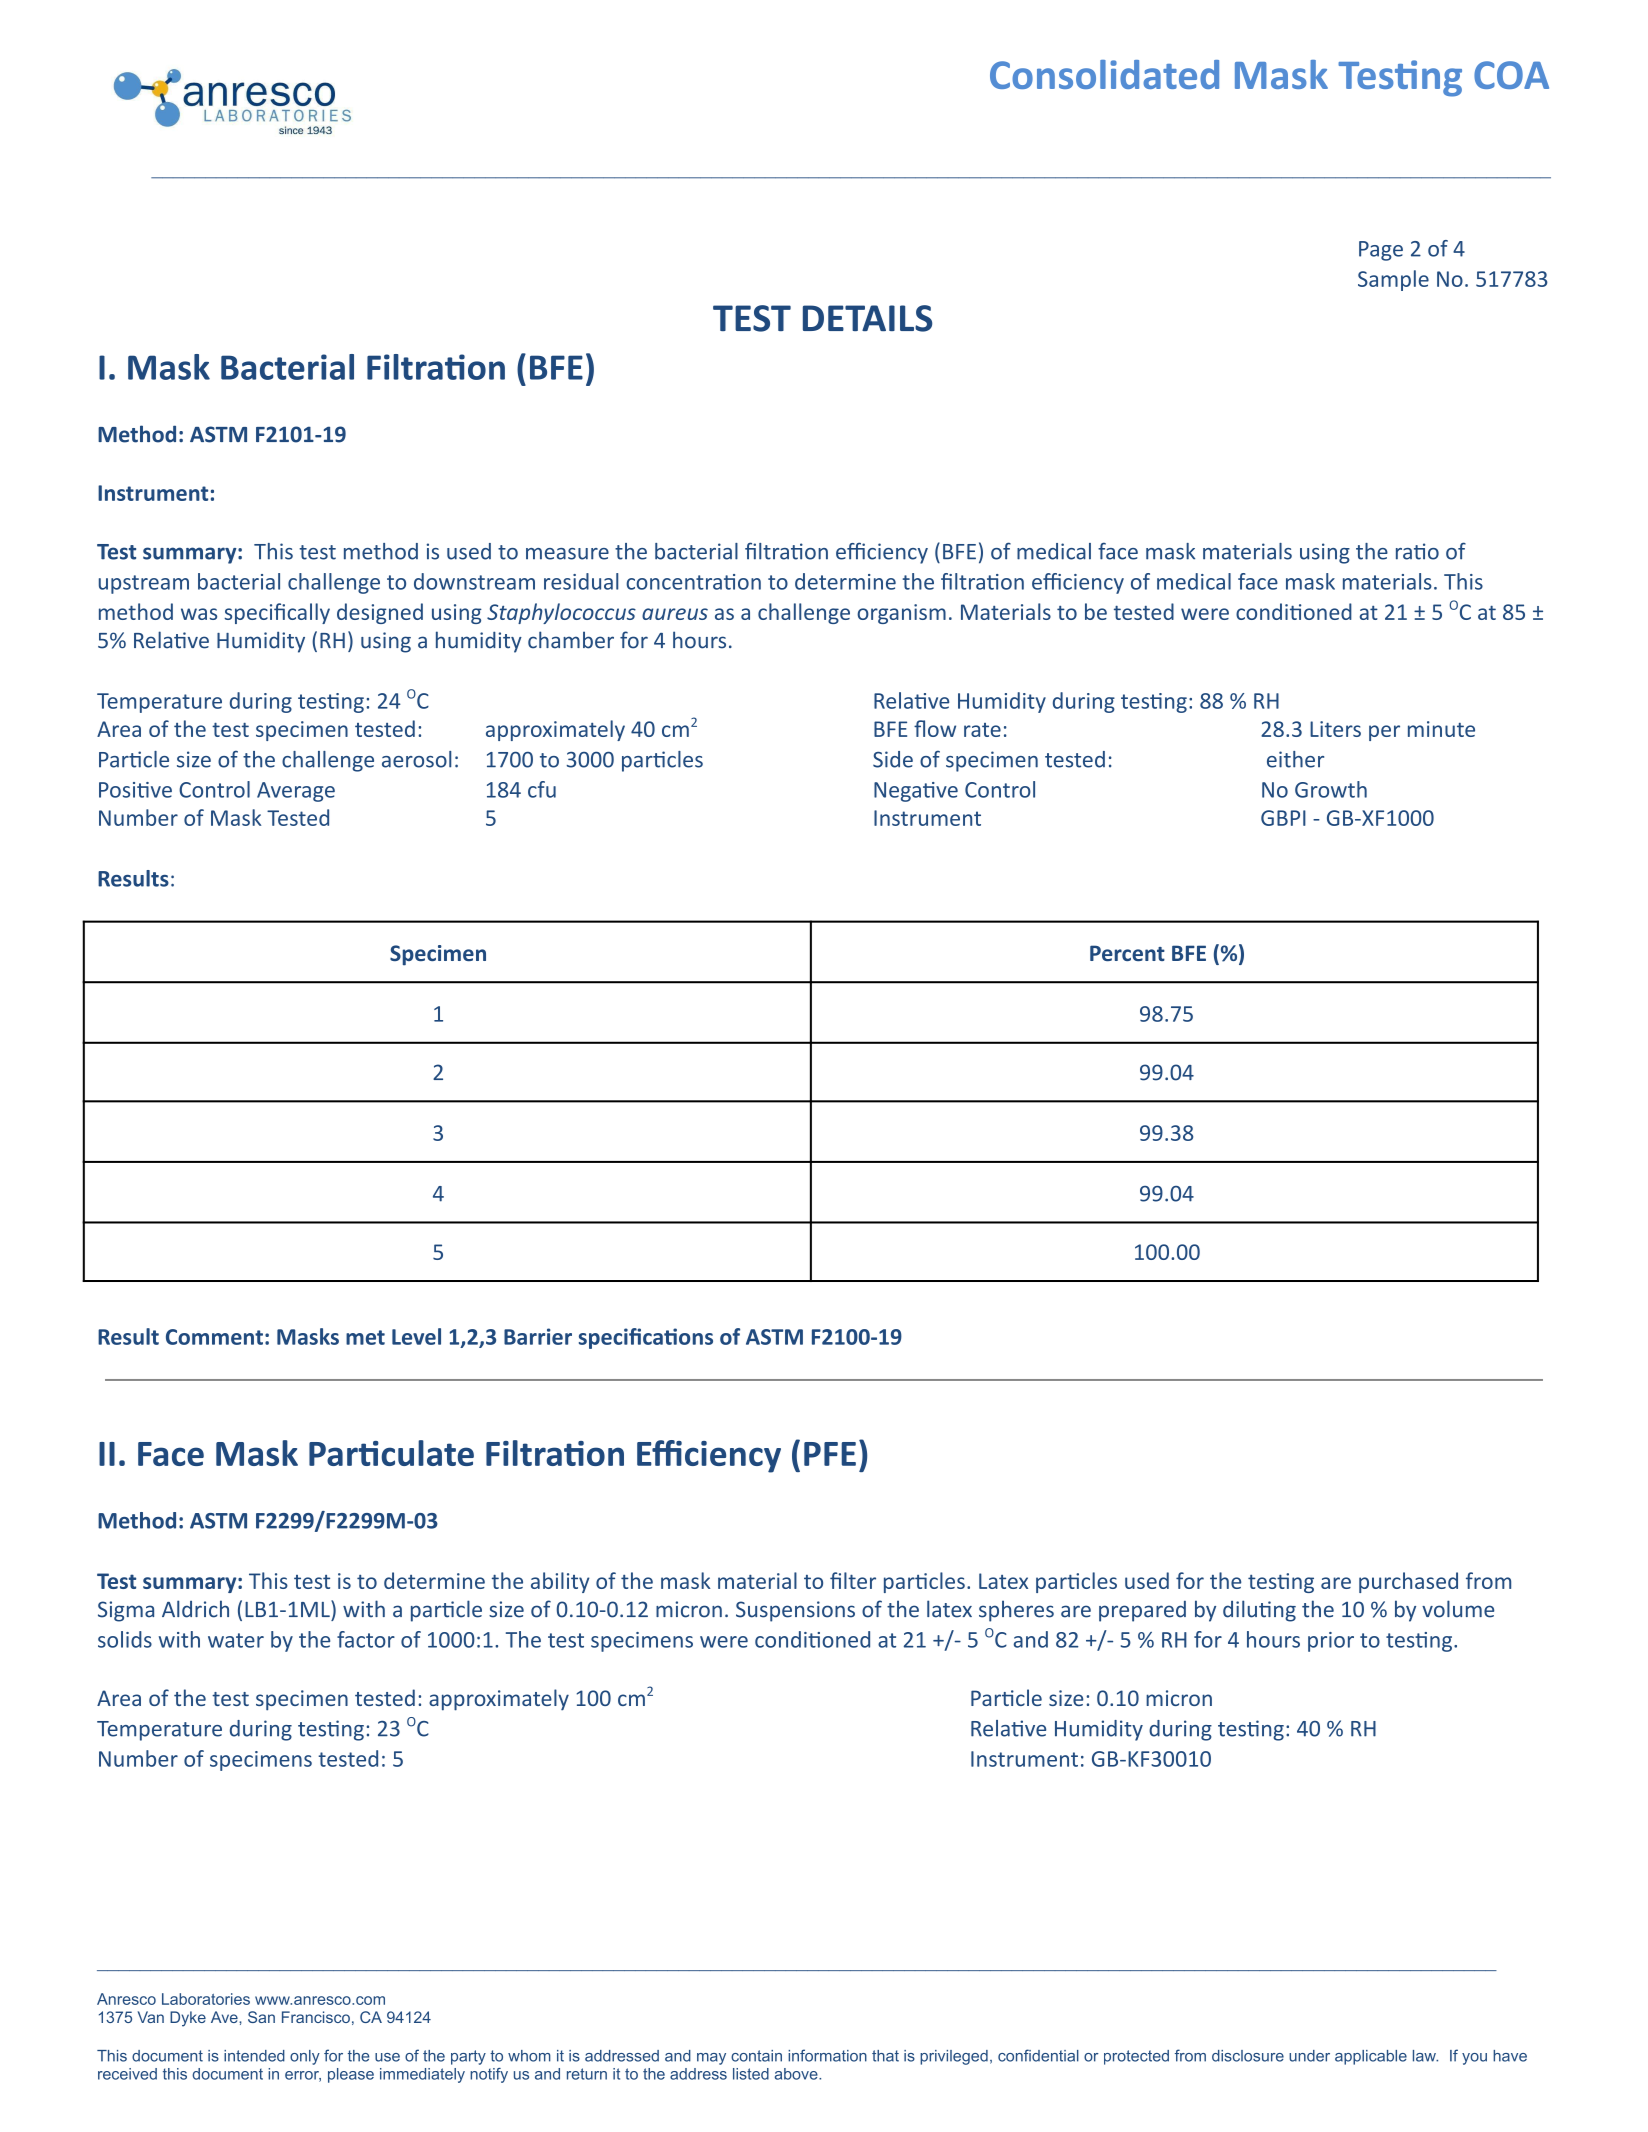  Describe the element at coordinates (316, 2017) in the image. I see `Francisco` at that location.
